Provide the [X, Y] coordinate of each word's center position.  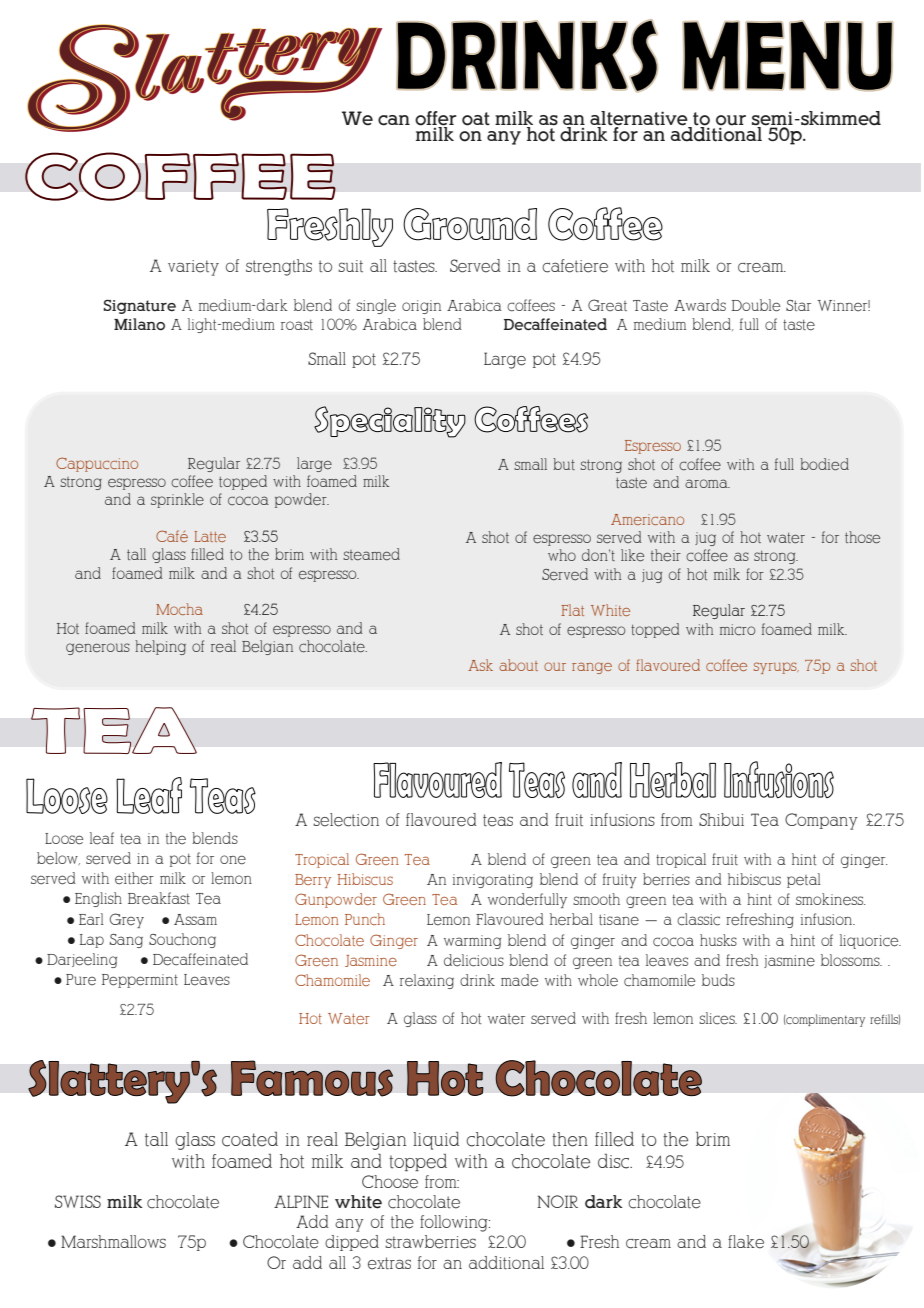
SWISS [78, 1201]
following [455, 1223]
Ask [480, 665]
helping [160, 647]
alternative [639, 118]
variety [193, 268]
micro [737, 629]
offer [435, 118]
